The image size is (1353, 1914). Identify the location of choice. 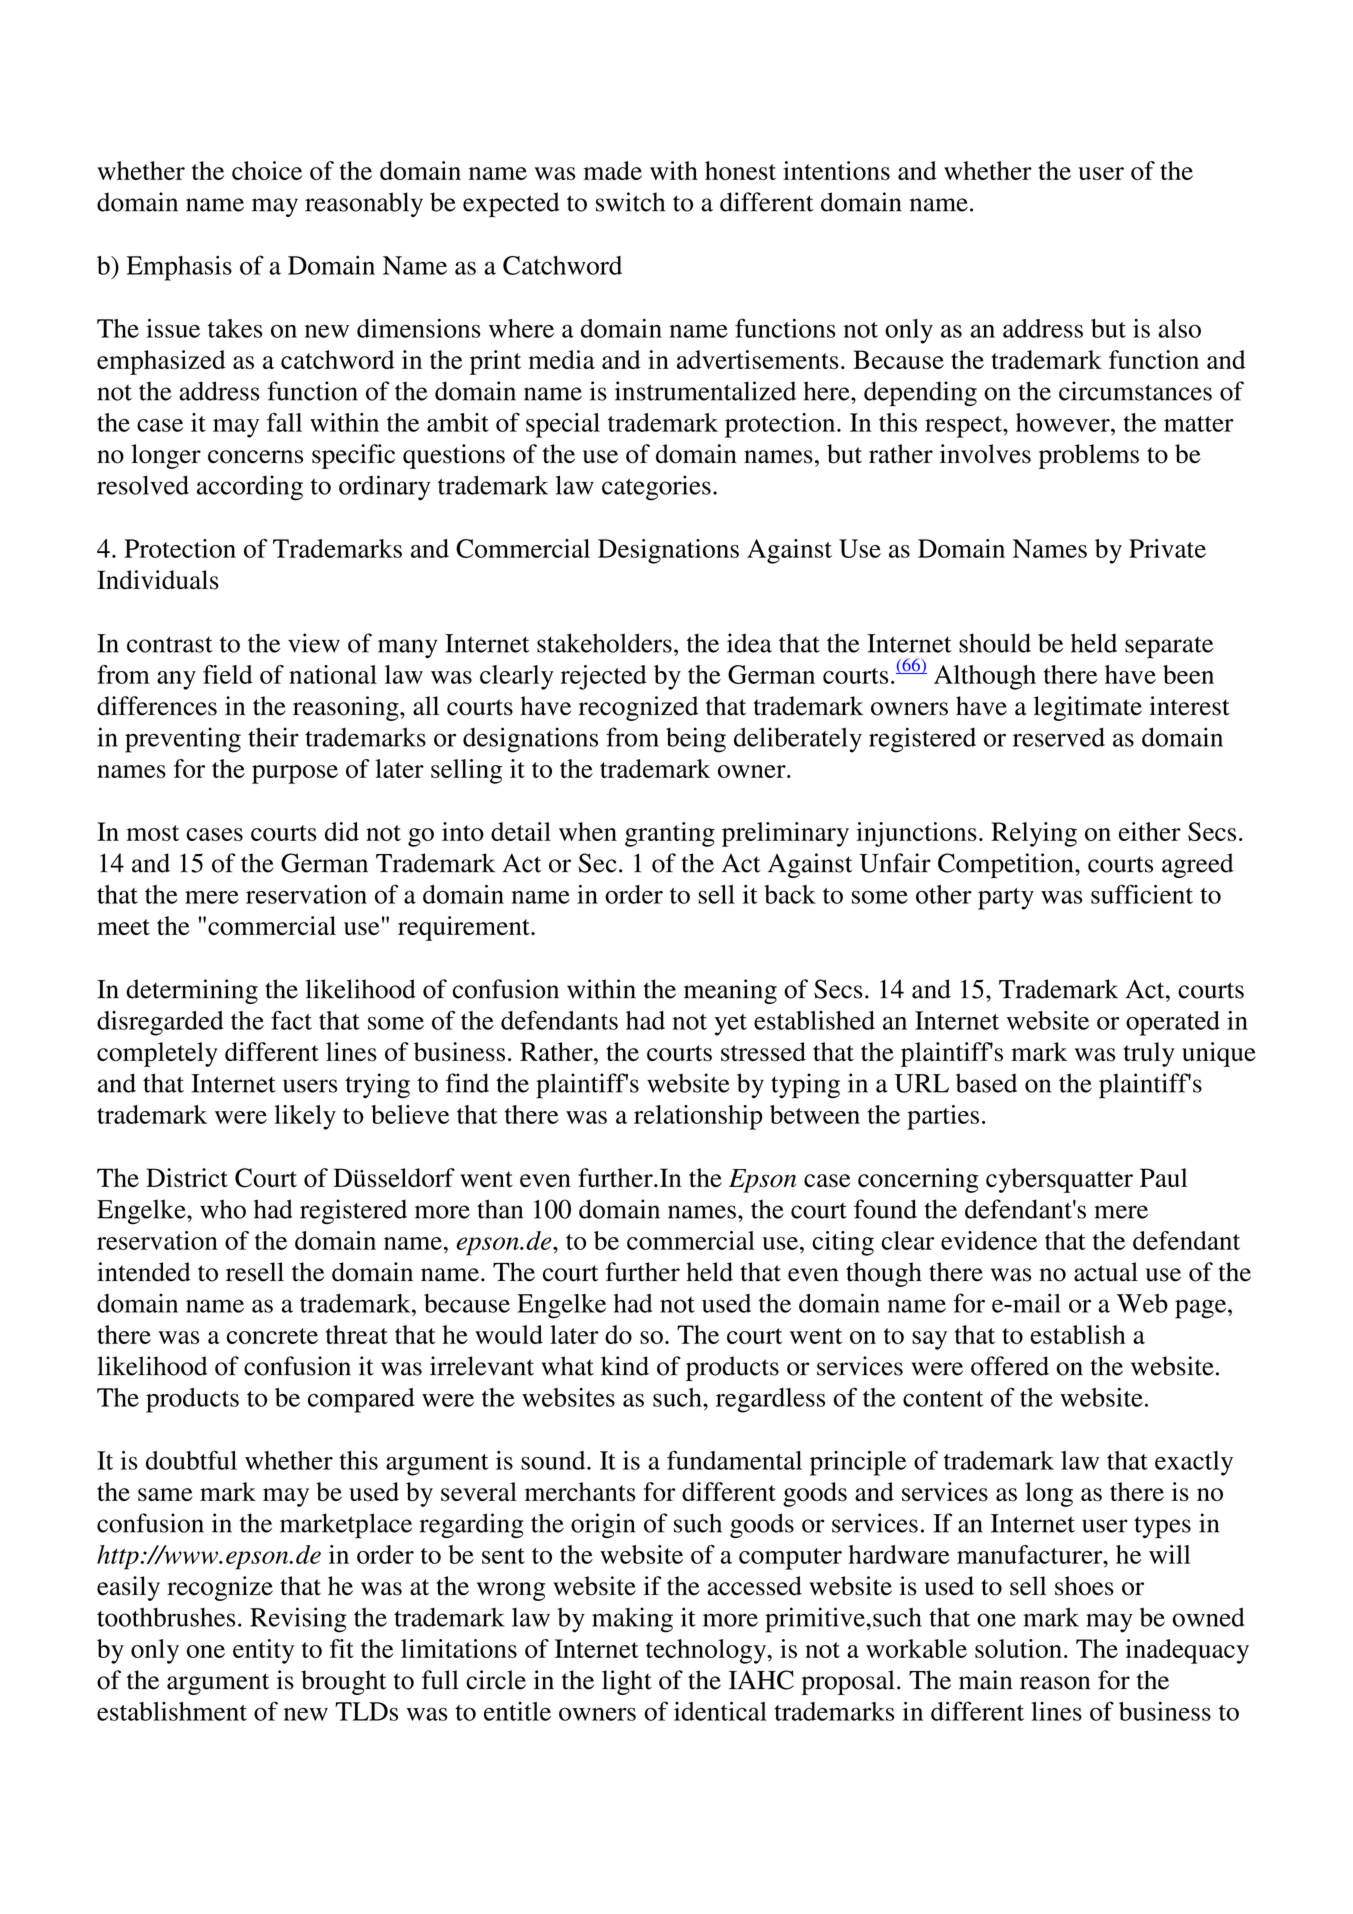
(267, 170).
